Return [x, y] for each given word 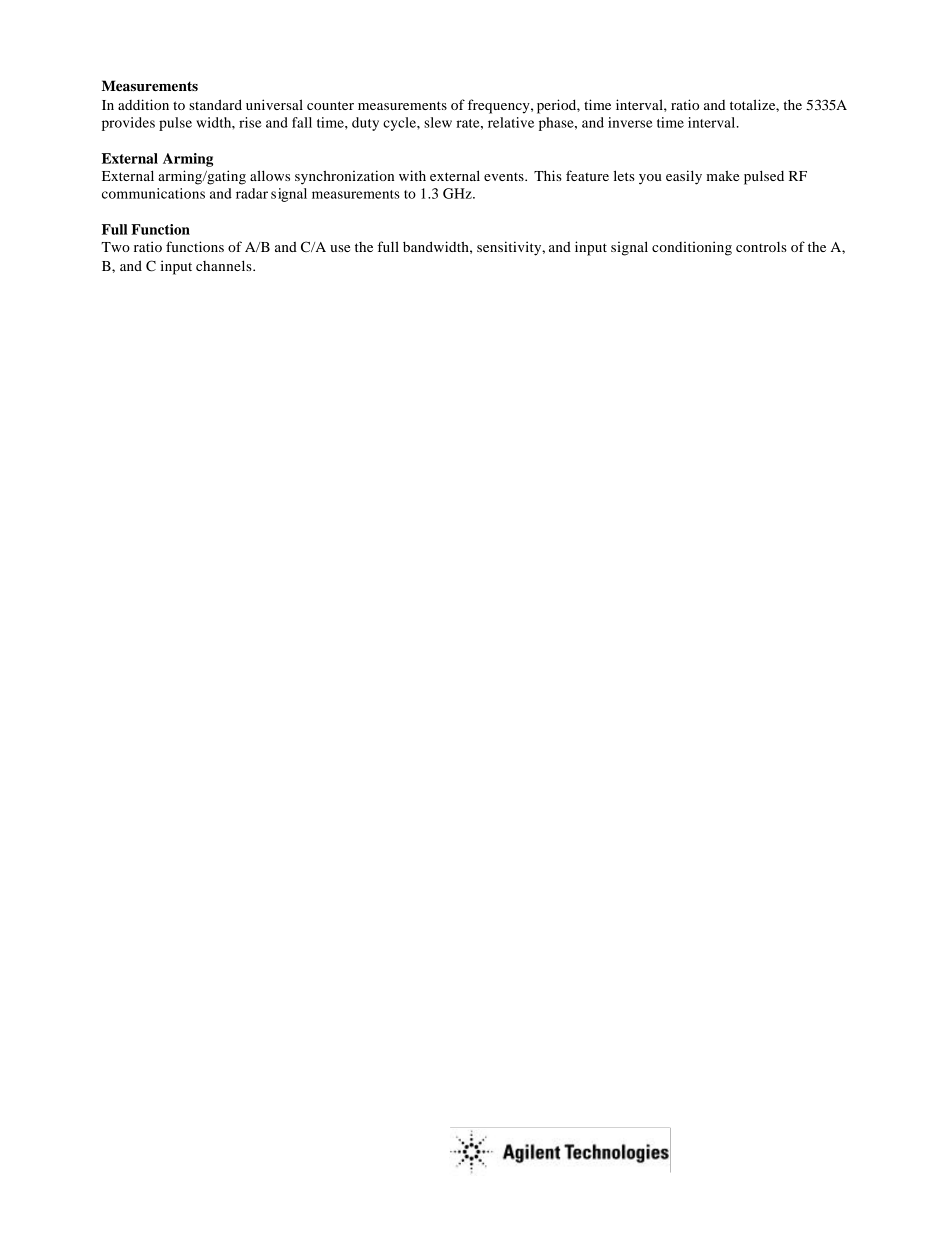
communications [153, 193]
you [650, 179]
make [722, 175]
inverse [630, 122]
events [505, 177]
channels [225, 265]
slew [438, 122]
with [412, 175]
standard [215, 104]
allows [270, 175]
